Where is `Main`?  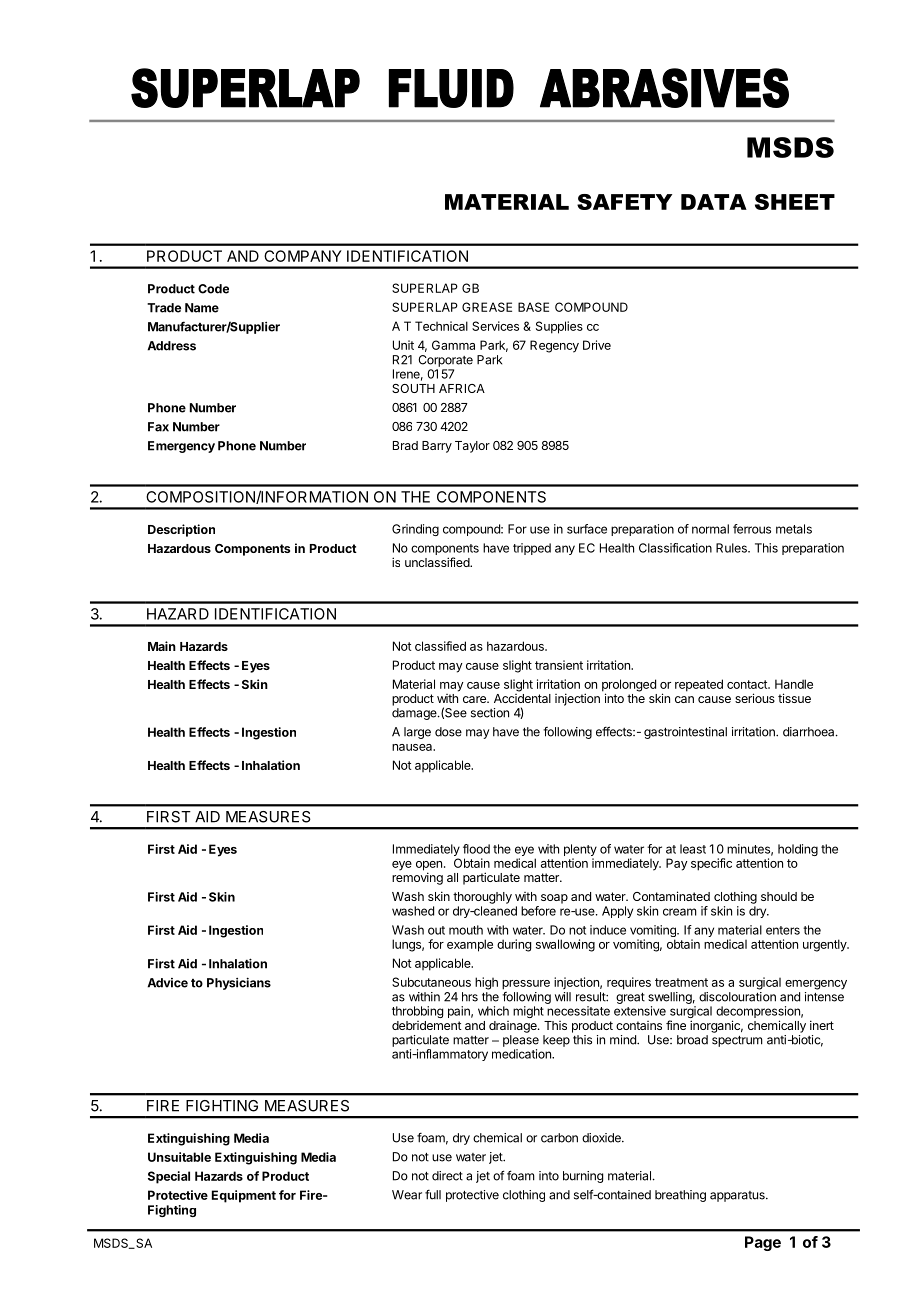 Main is located at coordinates (162, 646).
